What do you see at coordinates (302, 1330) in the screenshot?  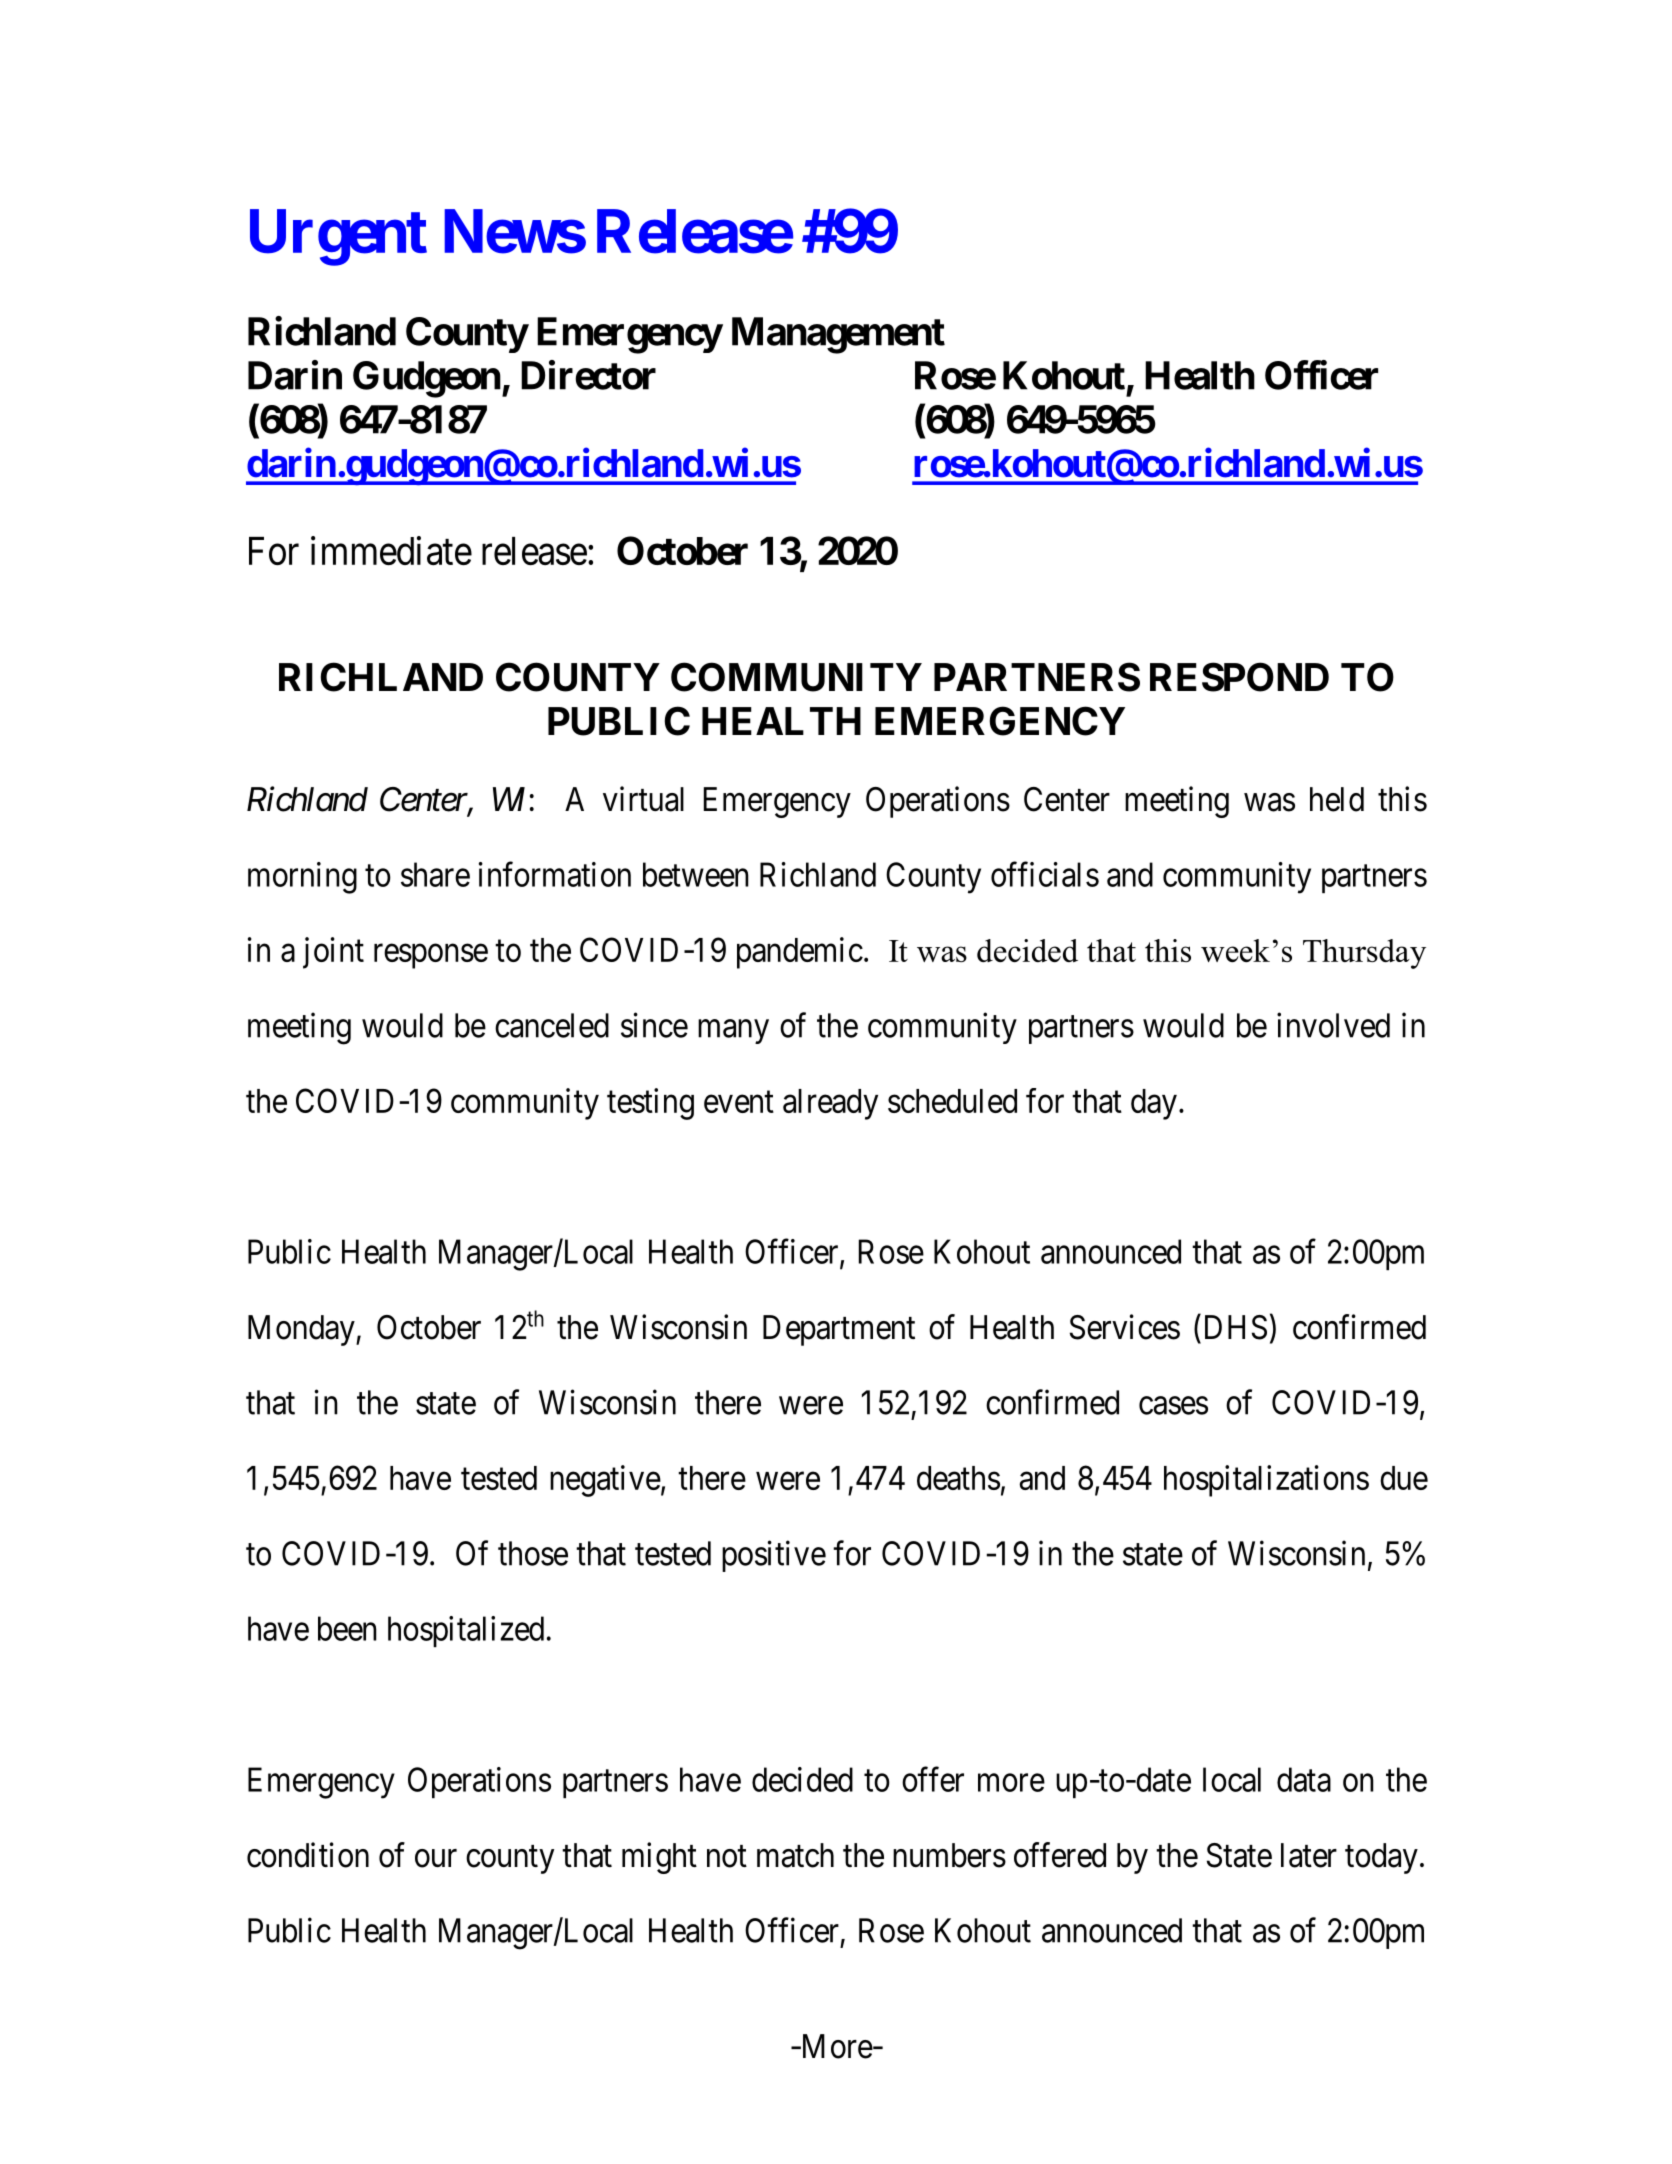 I see `Monday` at bounding box center [302, 1330].
